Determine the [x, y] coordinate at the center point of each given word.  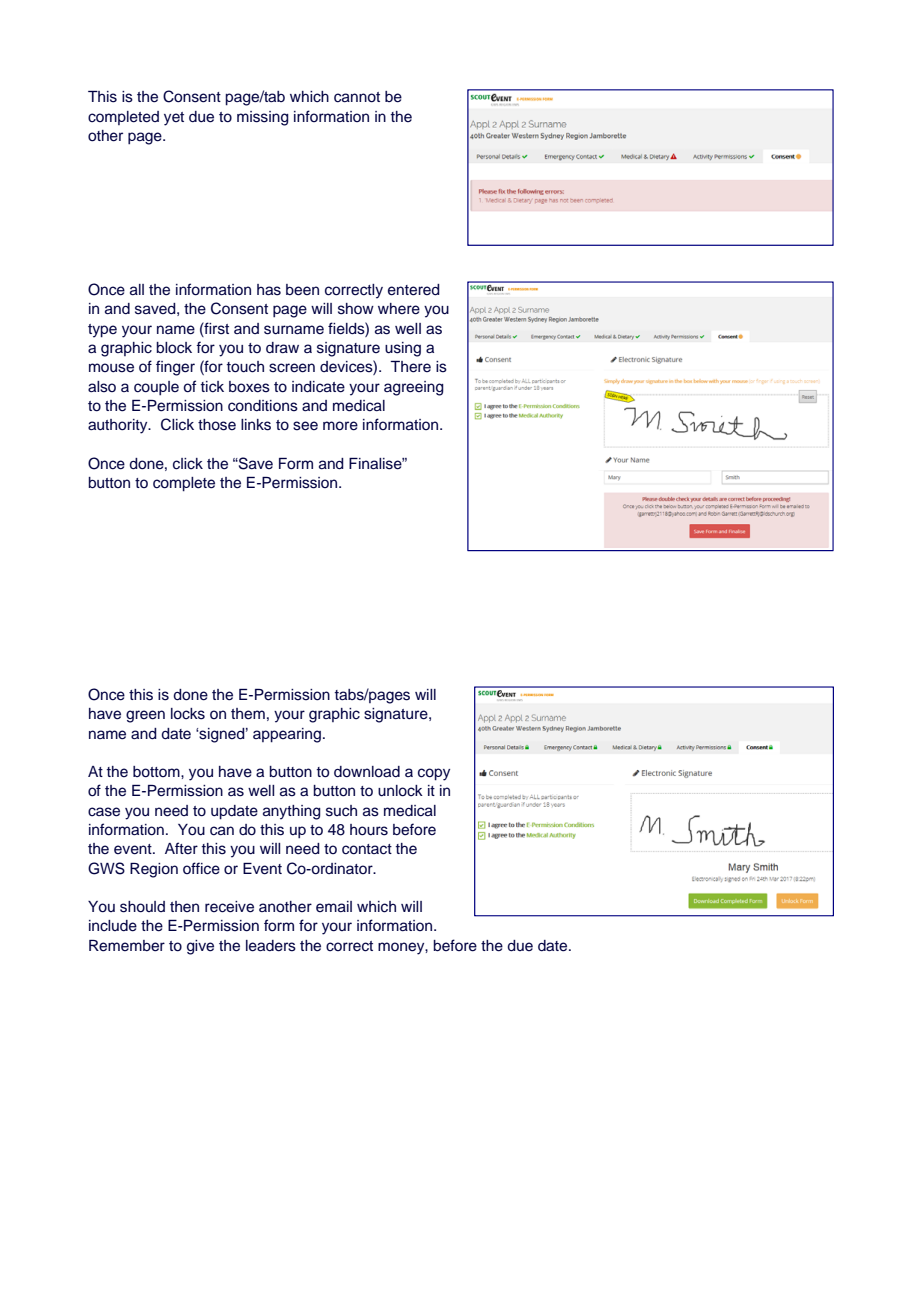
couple [156, 388]
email [334, 906]
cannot [357, 97]
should [142, 907]
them [248, 714]
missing [263, 118]
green [145, 716]
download [367, 772]
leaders [271, 946]
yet [174, 119]
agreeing [414, 388]
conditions [263, 406]
